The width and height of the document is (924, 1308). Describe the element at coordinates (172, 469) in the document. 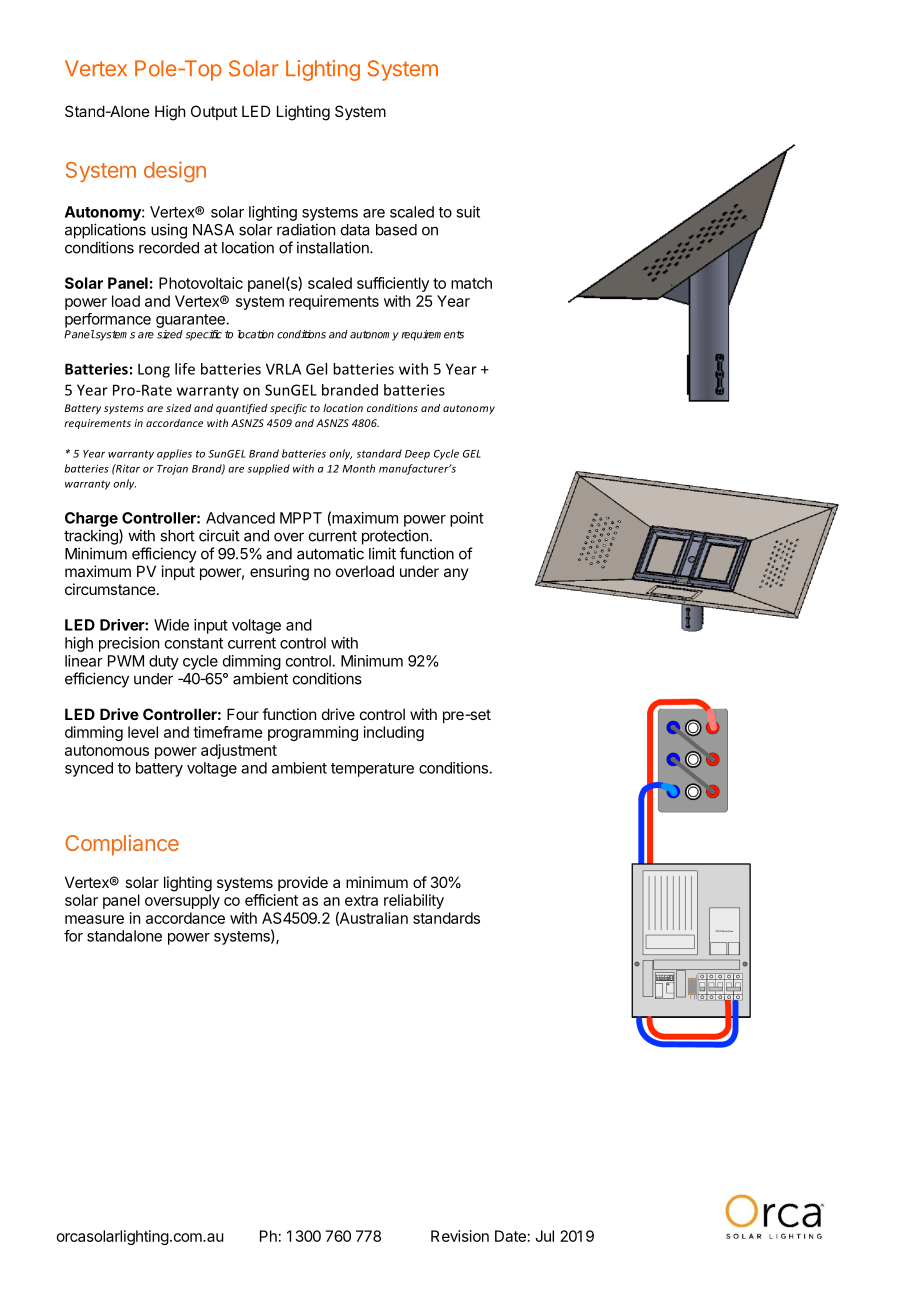

I see `Trojan` at that location.
